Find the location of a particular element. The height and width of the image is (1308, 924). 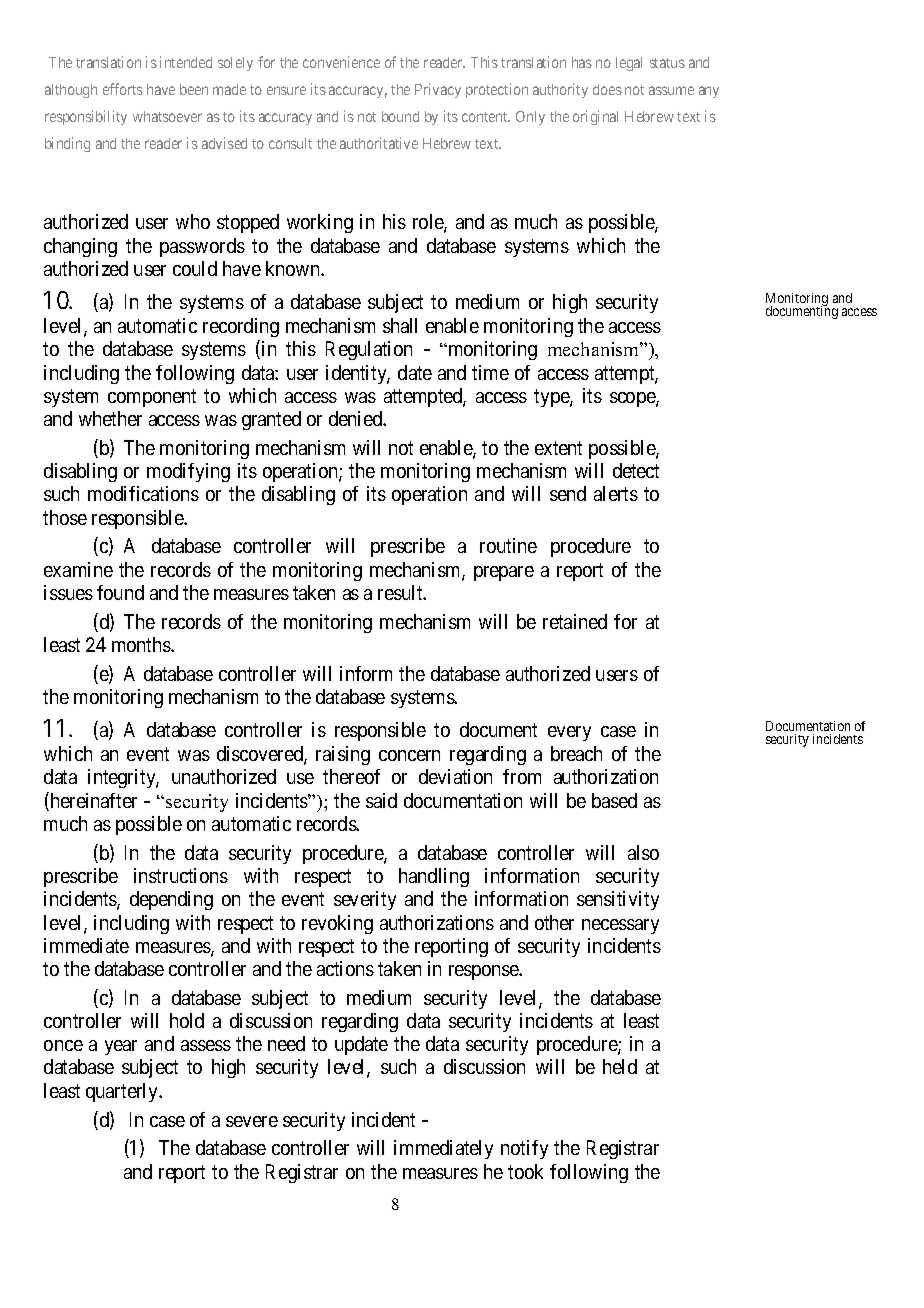

said is located at coordinates (381, 800).
